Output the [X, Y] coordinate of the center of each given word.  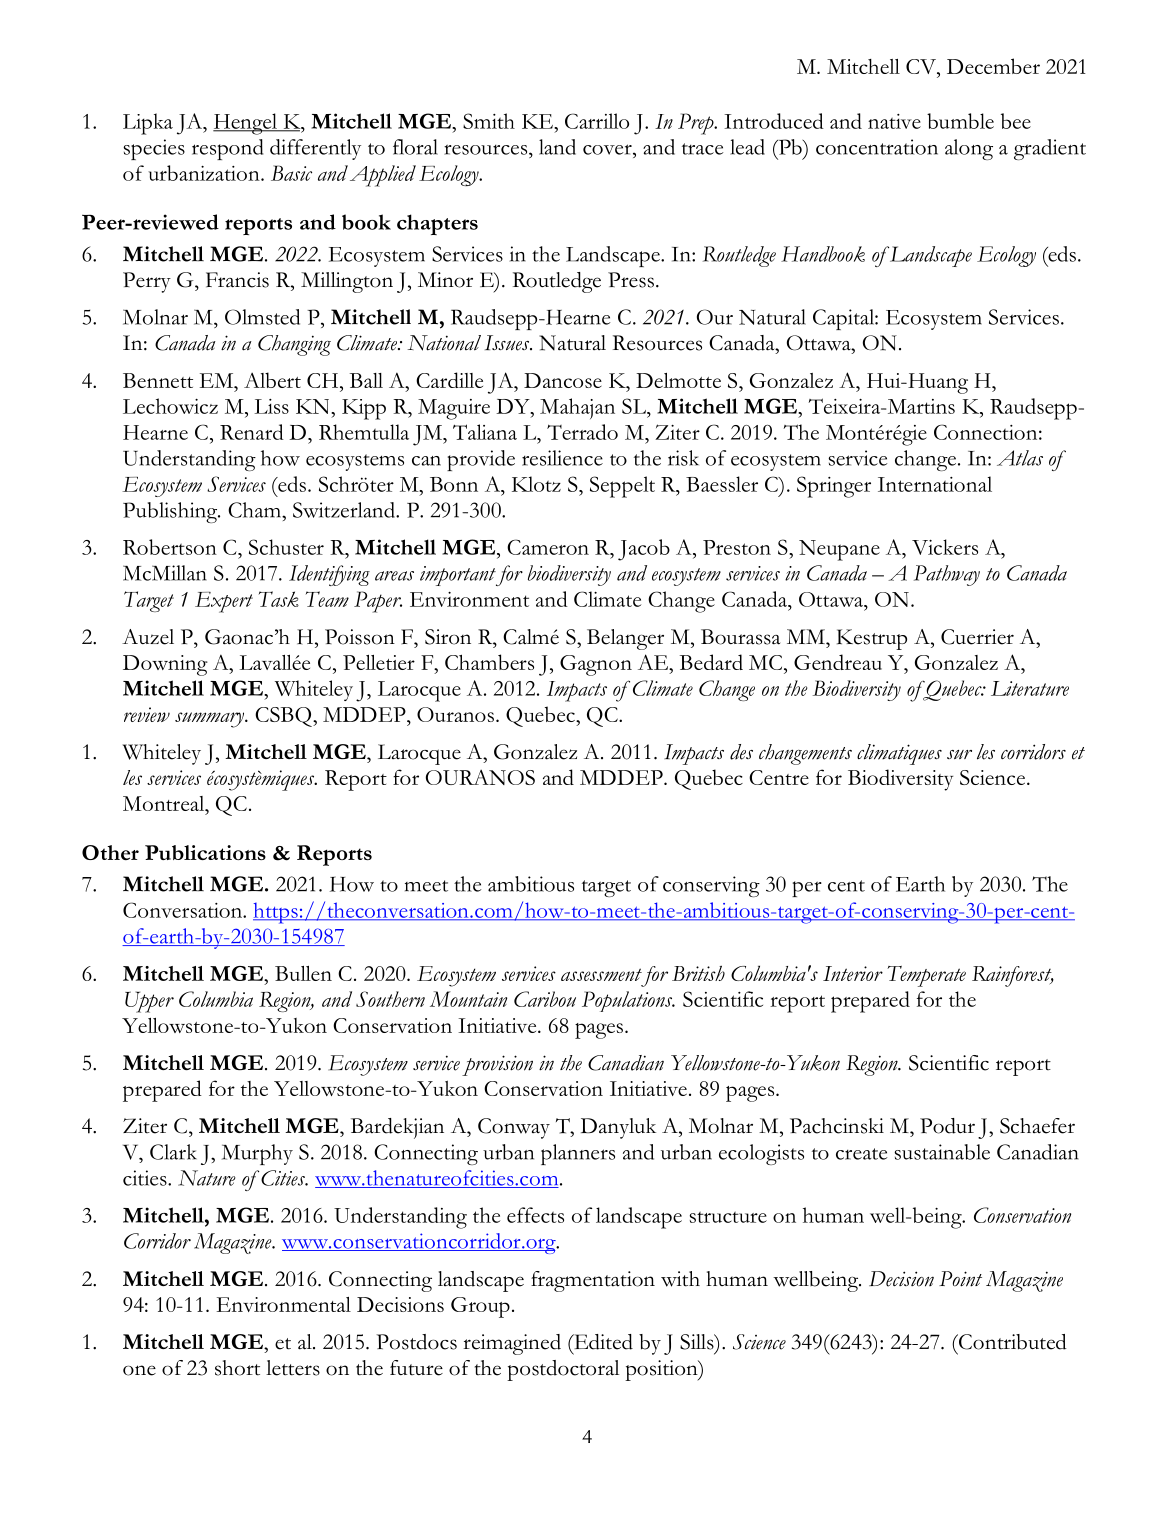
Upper [149, 1002]
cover [608, 149]
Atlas [1020, 458]
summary [210, 720]
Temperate [926, 976]
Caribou [545, 999]
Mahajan [577, 408]
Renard [252, 432]
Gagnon [596, 665]
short [237, 1368]
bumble [960, 121]
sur [959, 754]
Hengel [246, 124]
